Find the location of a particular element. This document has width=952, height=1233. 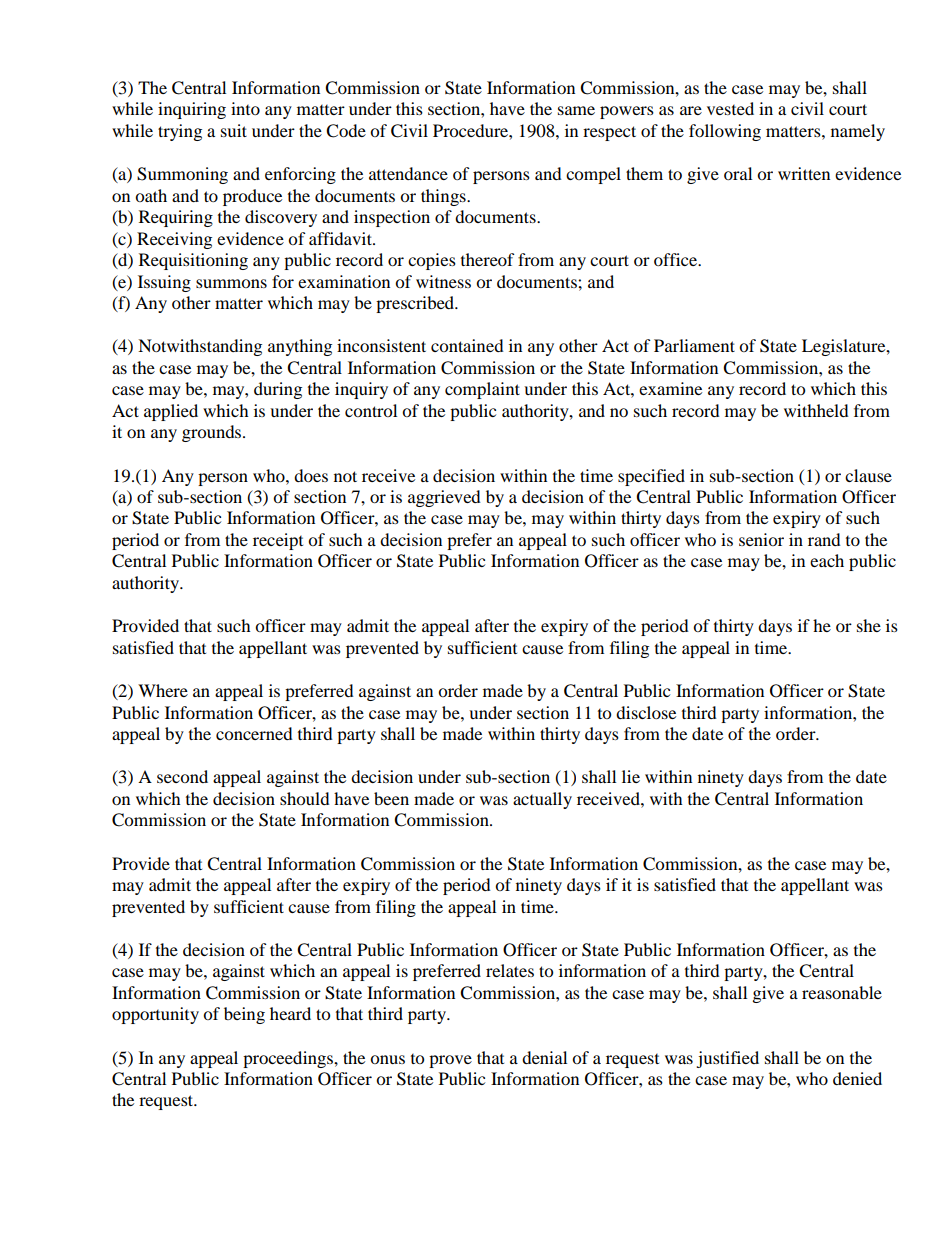

concerned is located at coordinates (254, 733).
